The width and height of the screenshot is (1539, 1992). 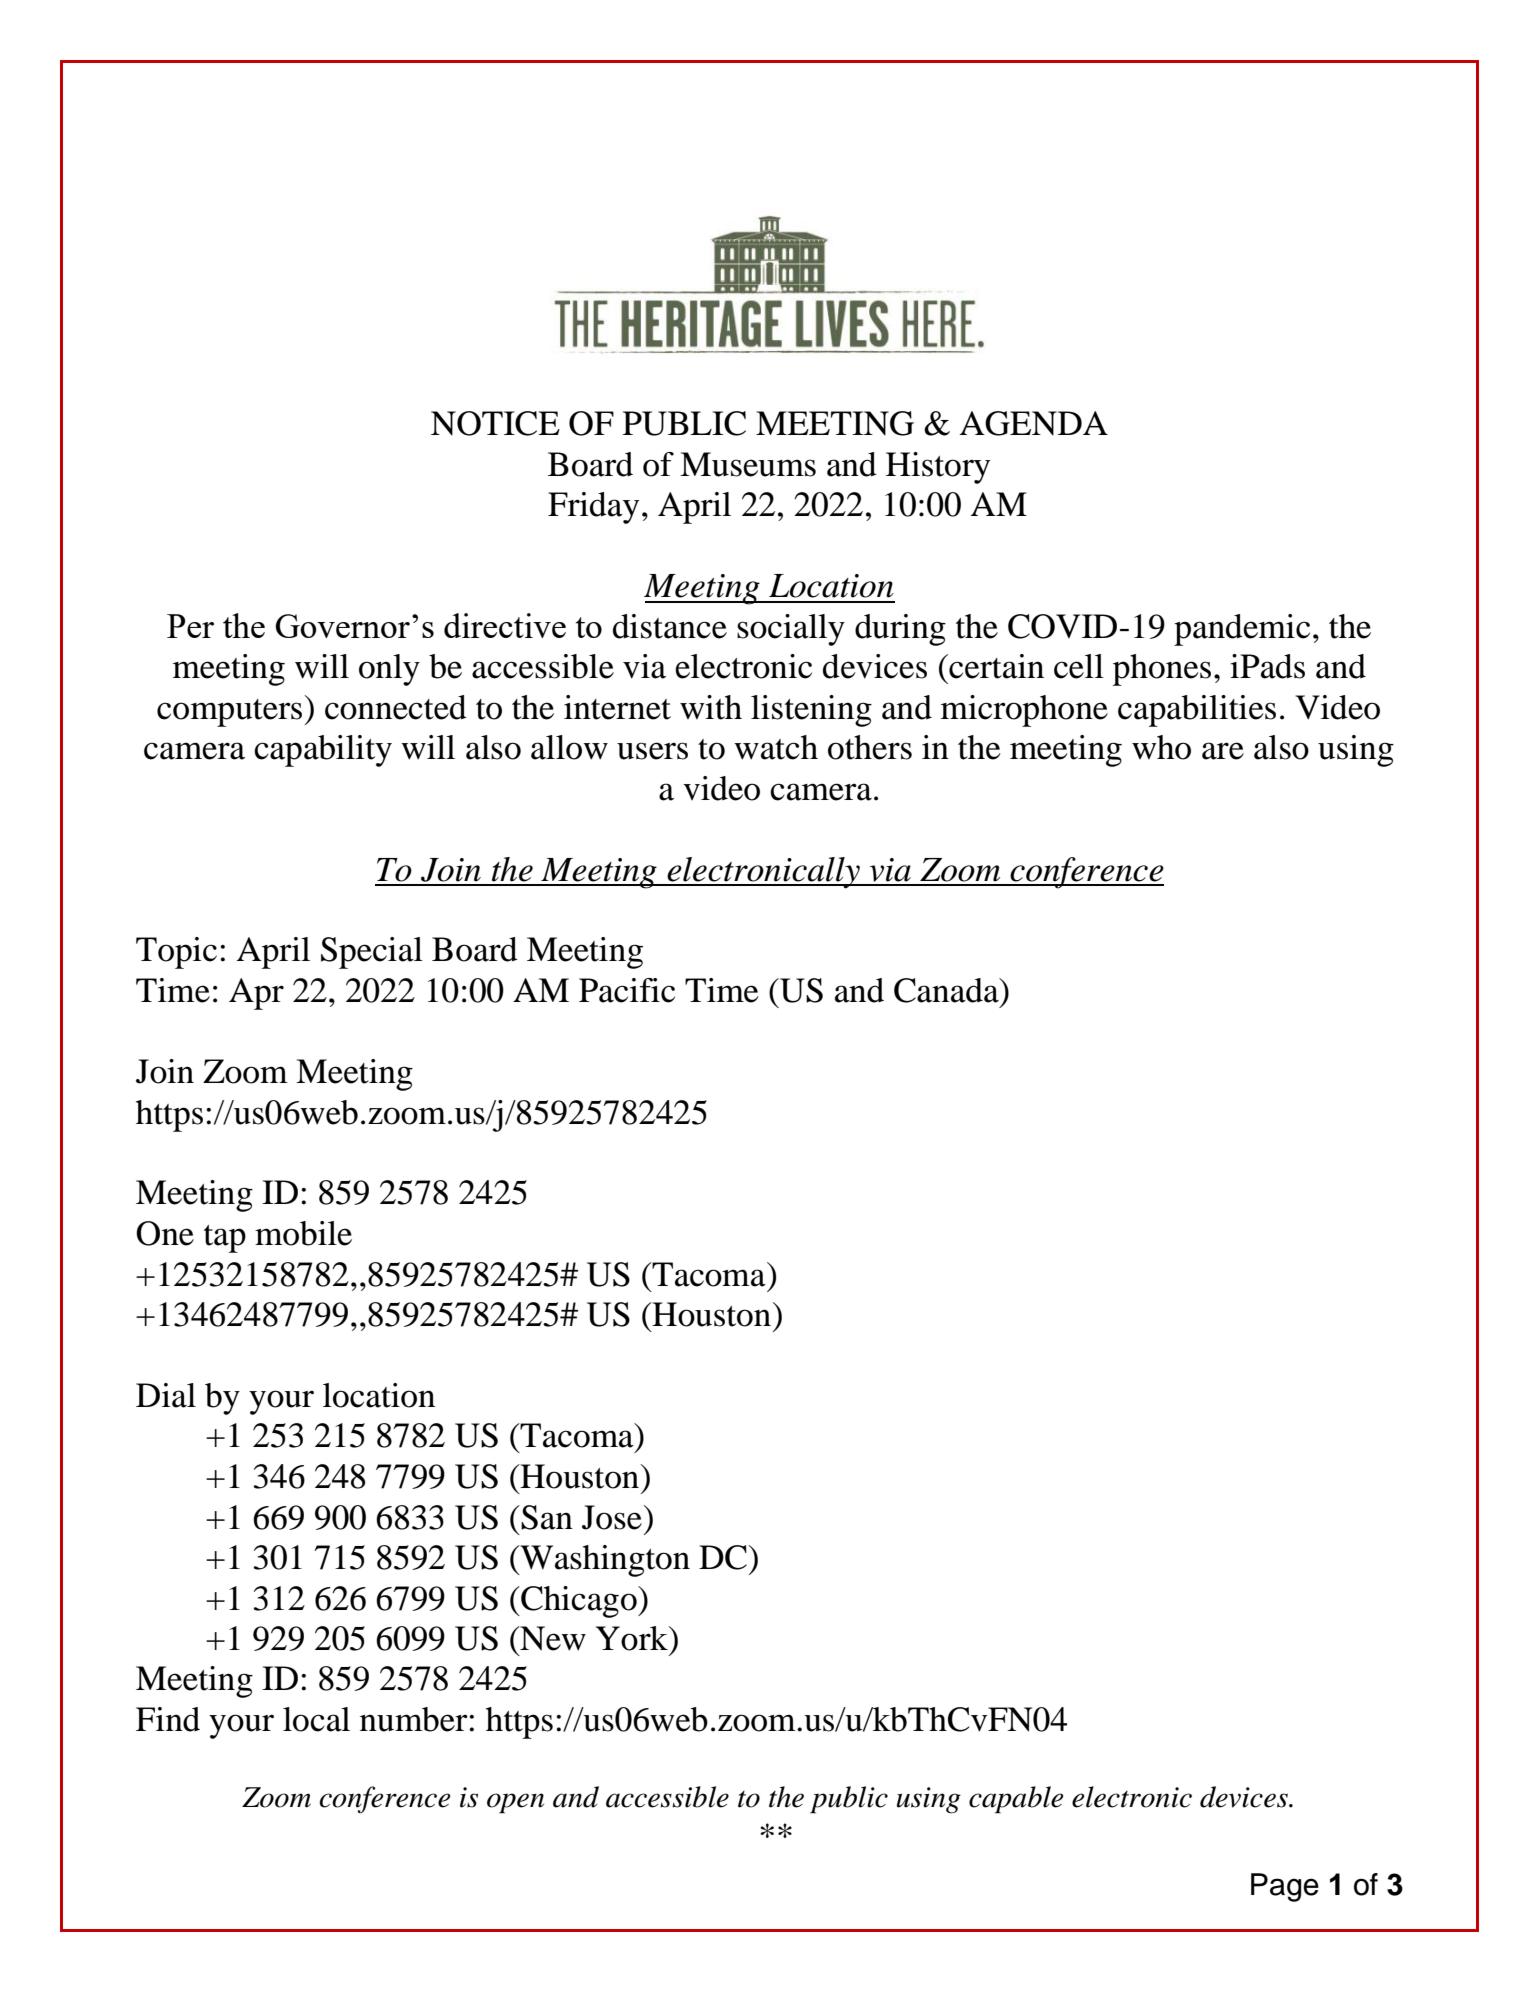 What do you see at coordinates (1016, 1800) in the screenshot?
I see `capable` at bounding box center [1016, 1800].
